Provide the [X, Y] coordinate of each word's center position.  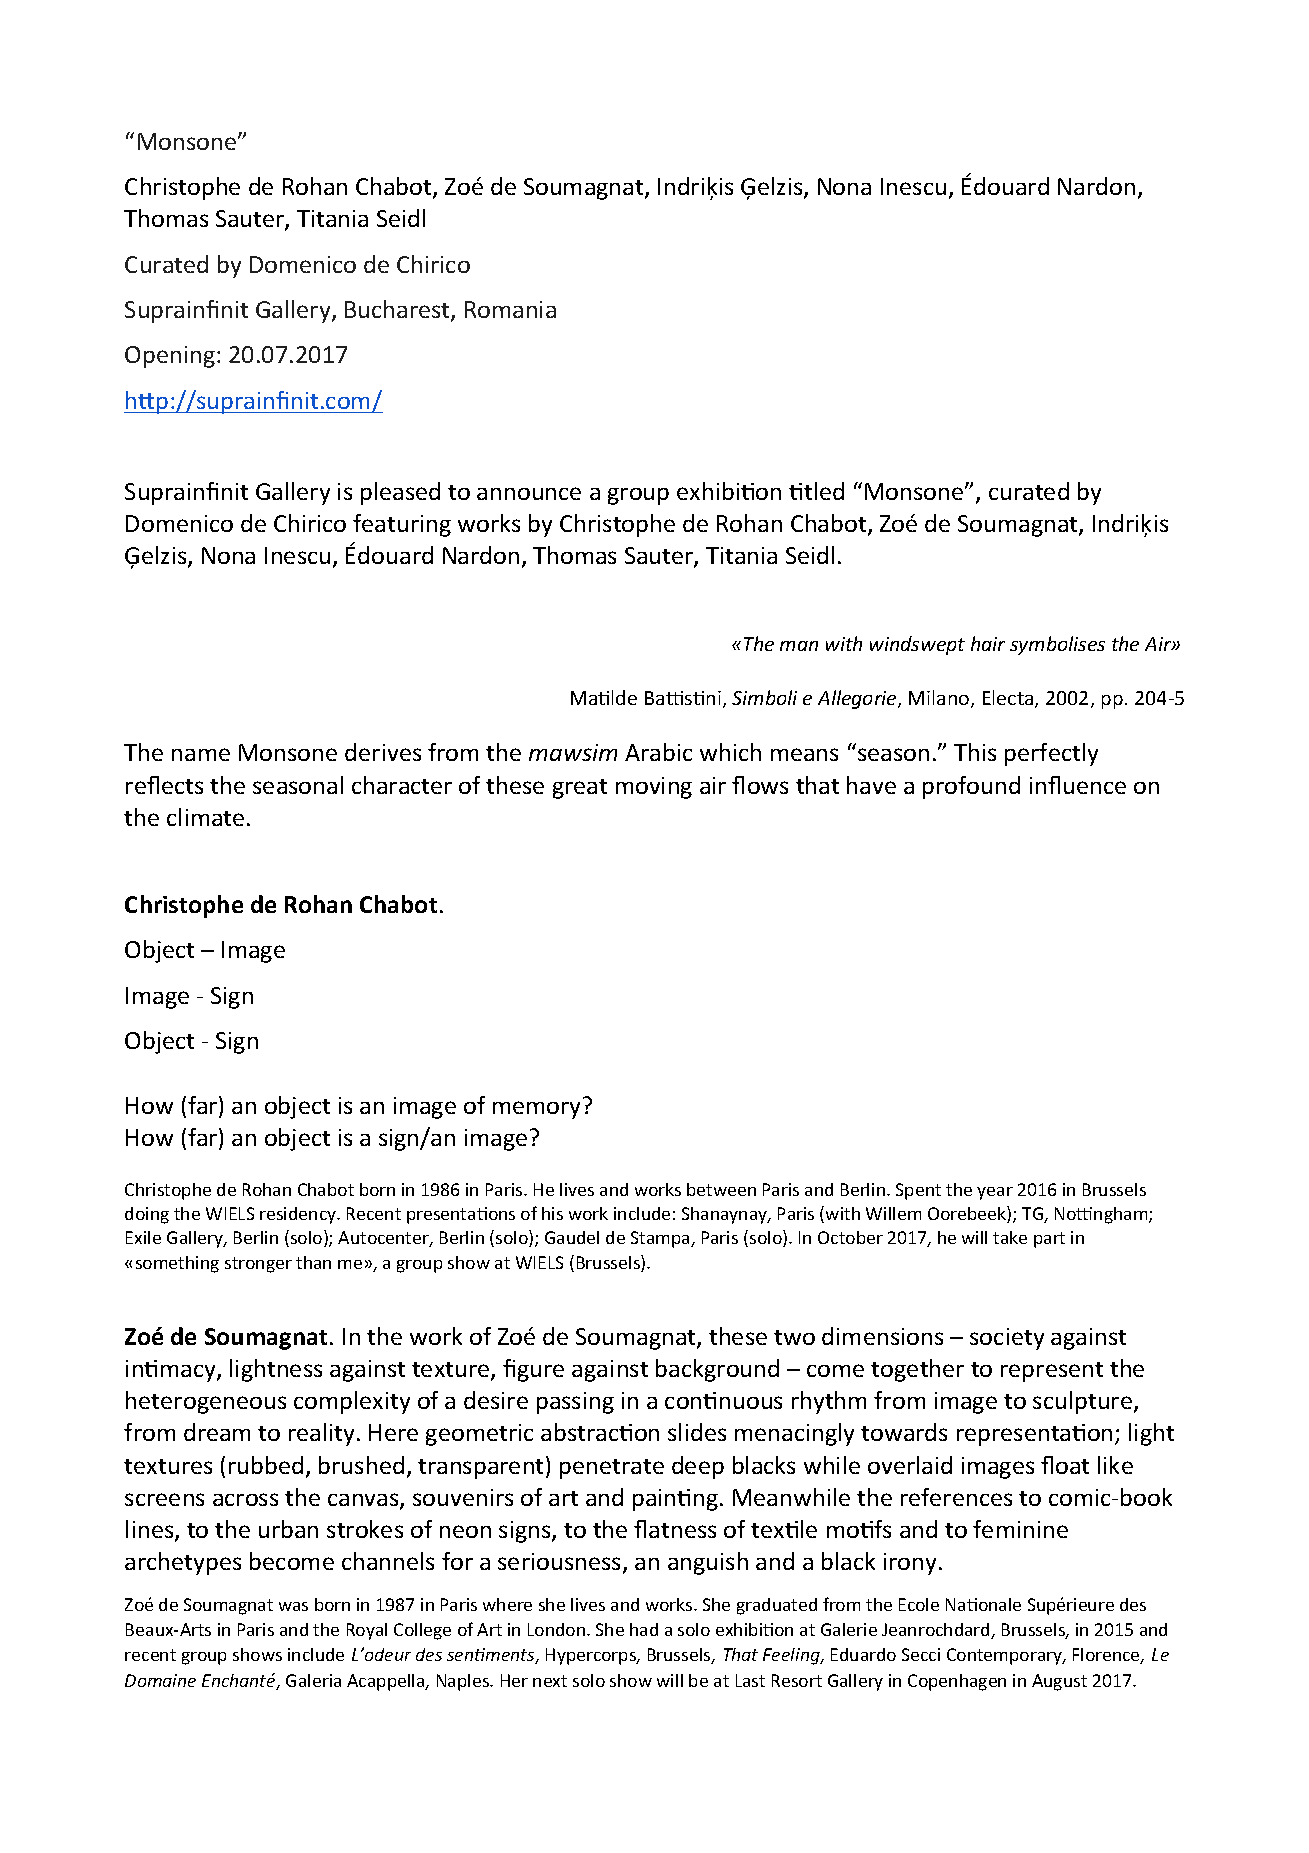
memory [536, 1110]
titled [816, 491]
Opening [170, 357]
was [293, 1606]
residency [299, 1215]
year [995, 1193]
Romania [510, 309]
